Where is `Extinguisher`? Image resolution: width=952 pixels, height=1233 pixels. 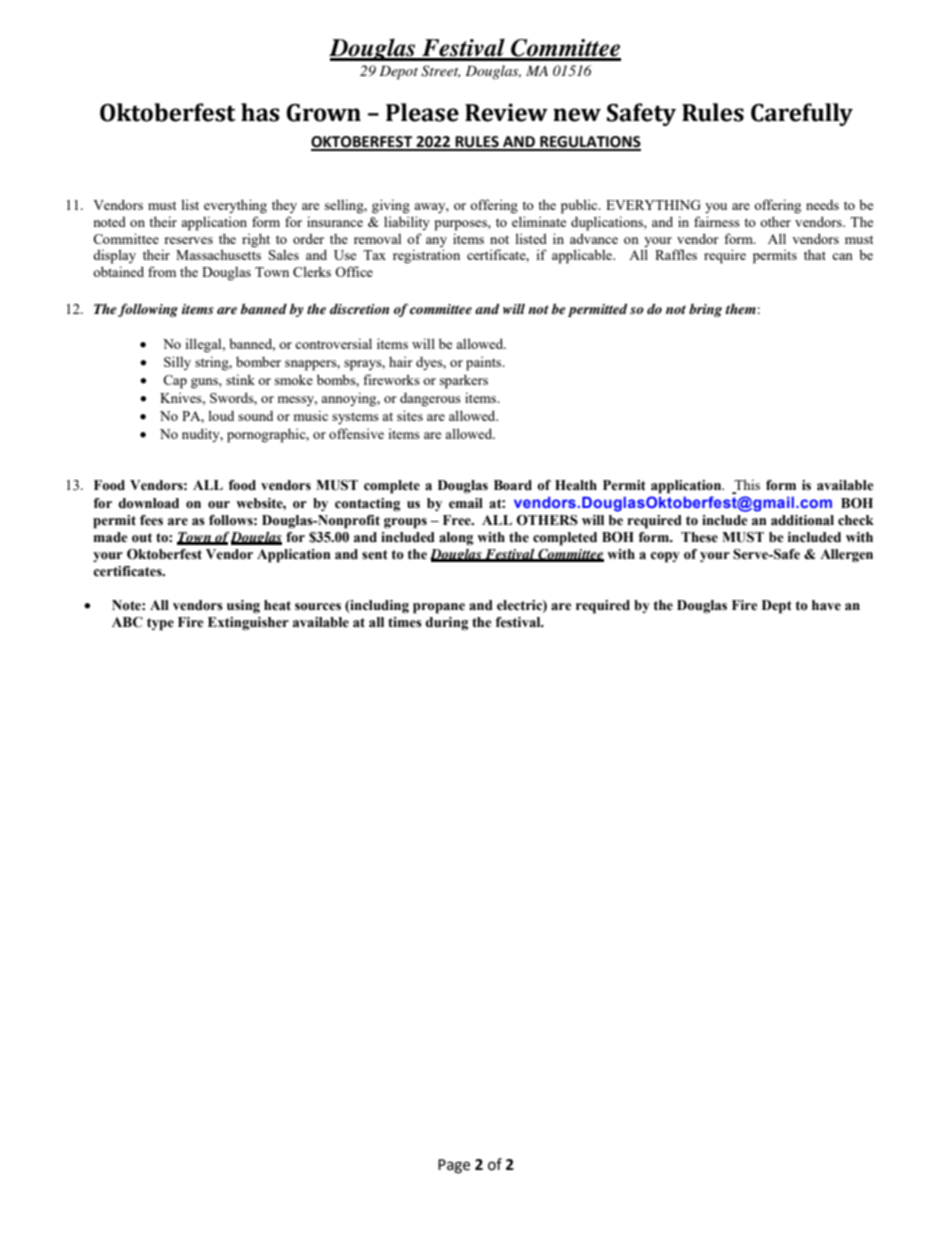
Extinguisher is located at coordinates (248, 624).
